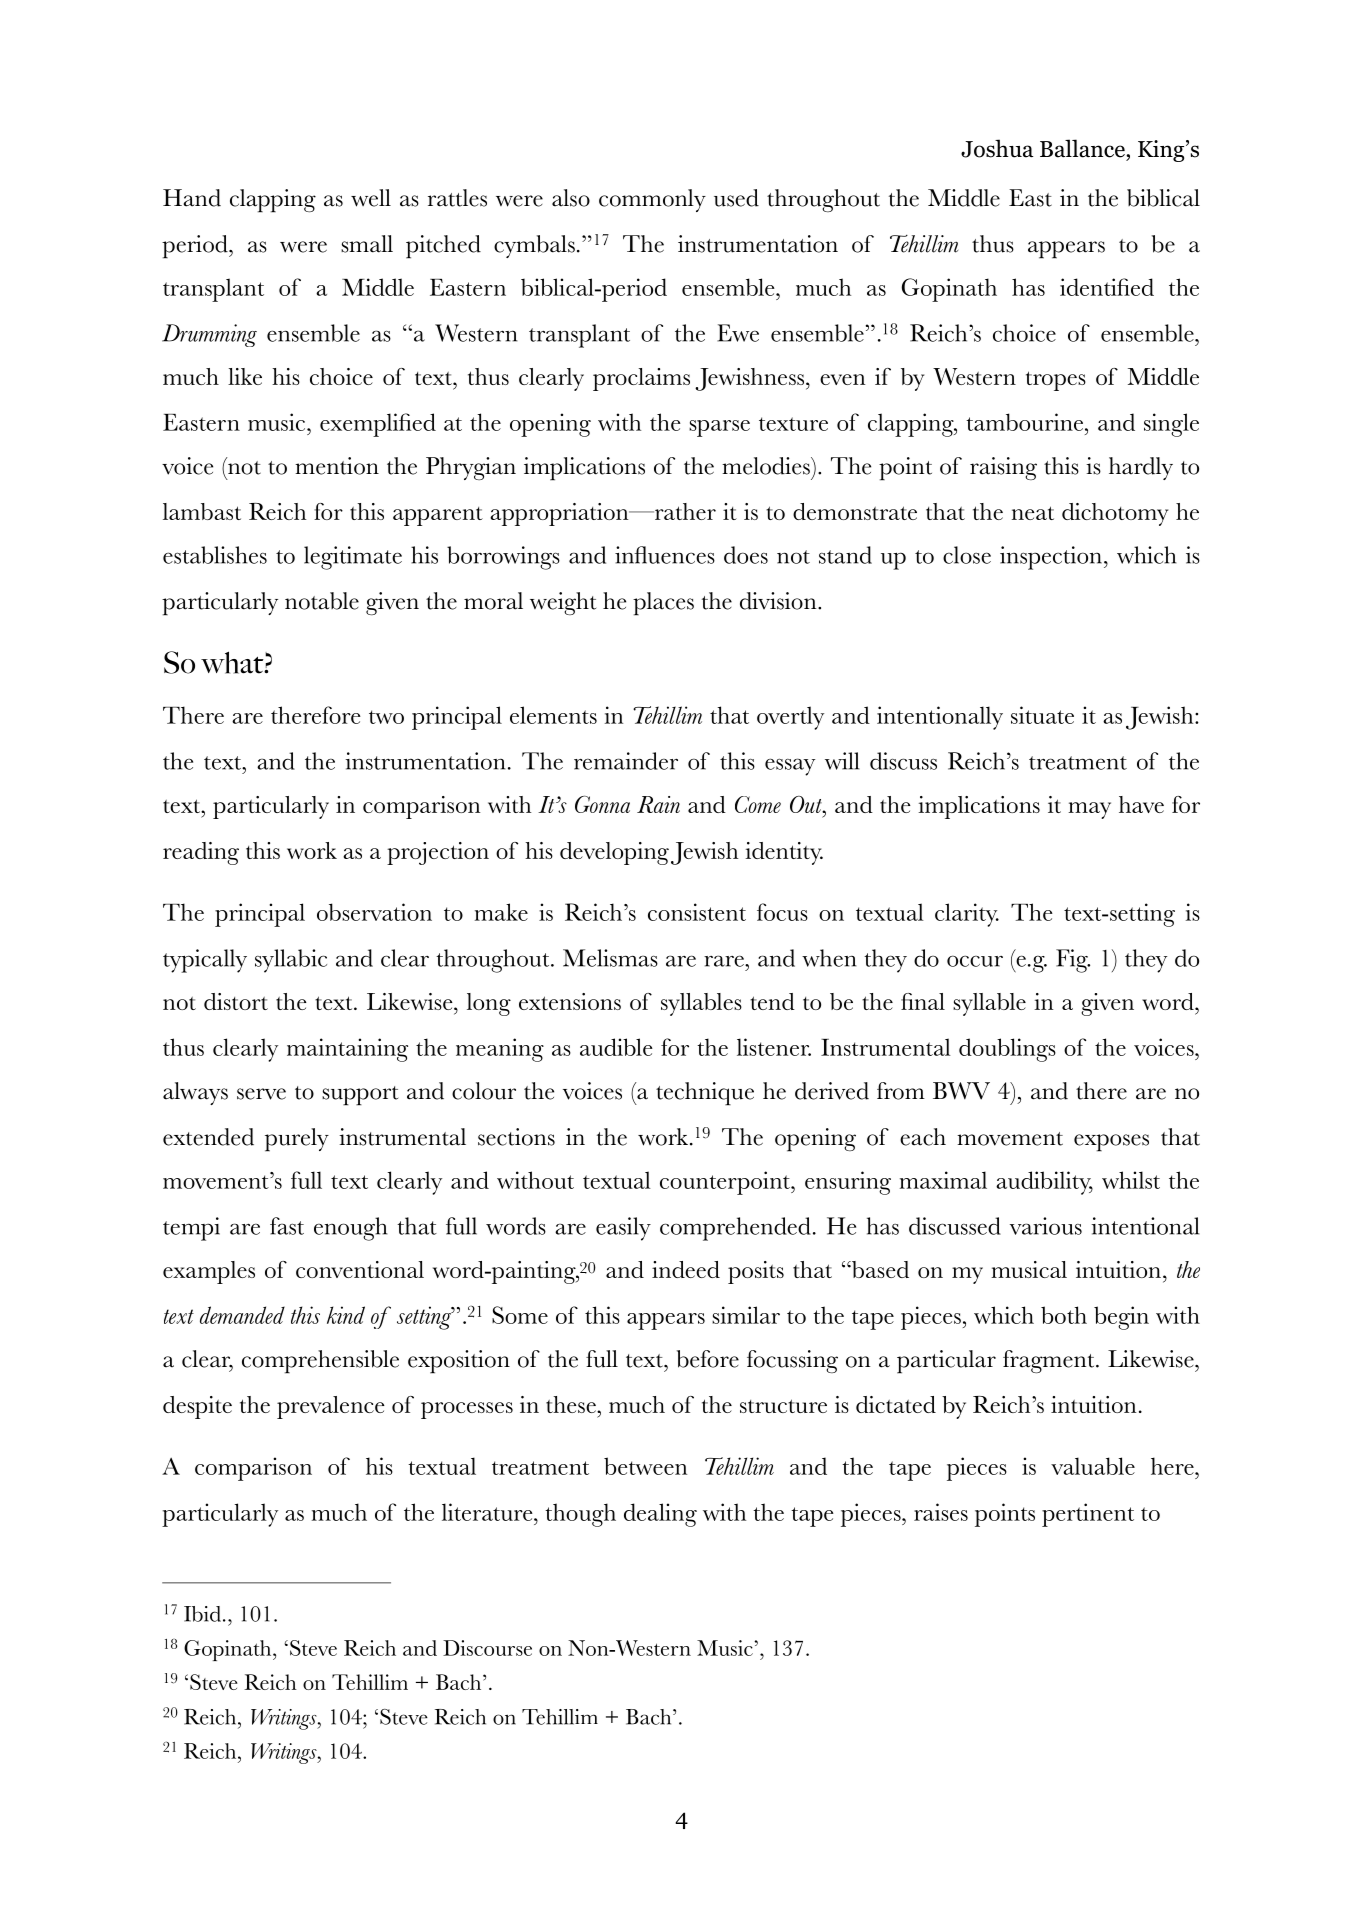 This page has height=1928, width=1362. Describe the element at coordinates (374, 912) in the page. I see `observation` at that location.
